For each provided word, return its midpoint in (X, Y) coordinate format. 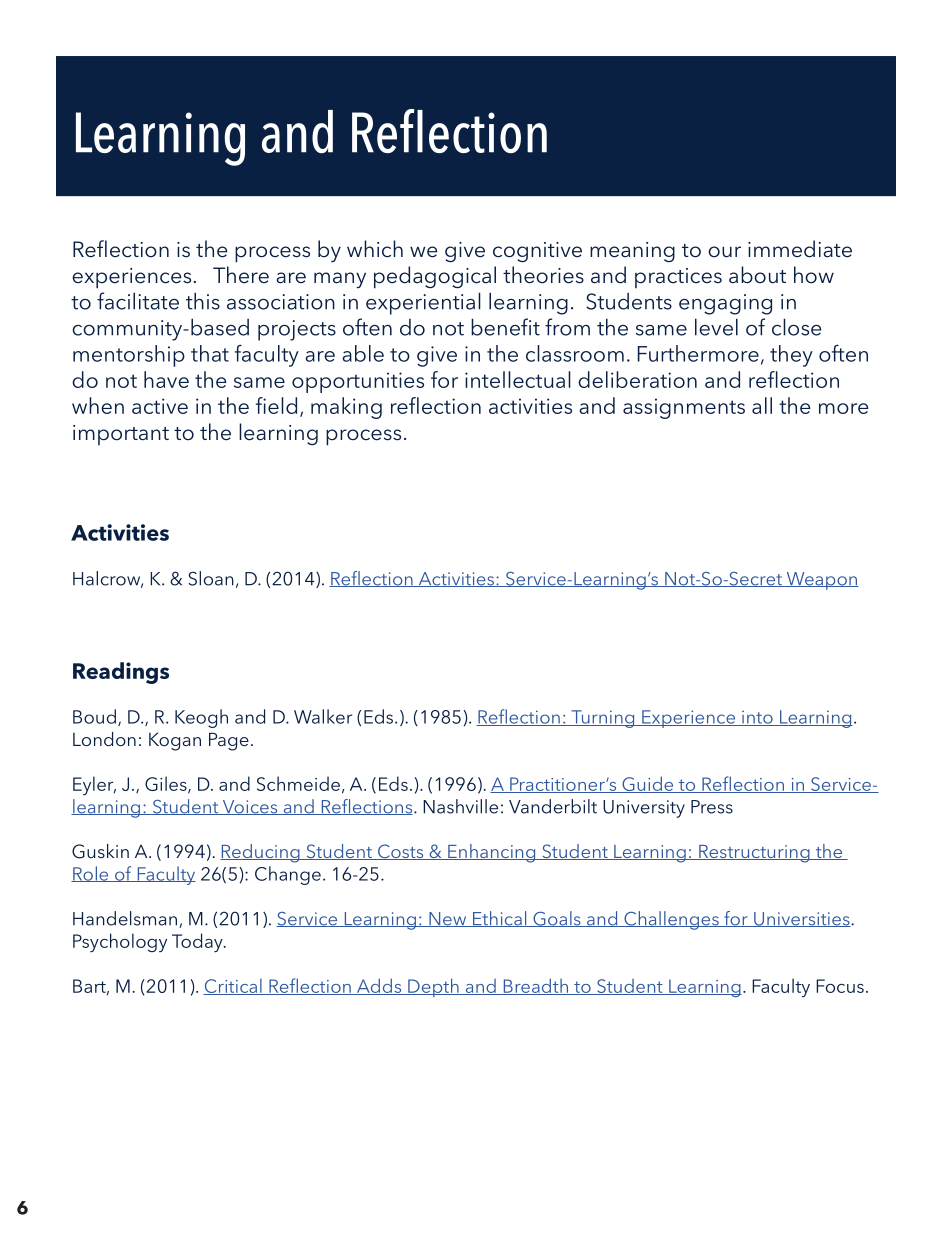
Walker (323, 716)
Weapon (821, 581)
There (241, 275)
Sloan (211, 578)
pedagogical (435, 277)
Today (198, 942)
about (757, 275)
